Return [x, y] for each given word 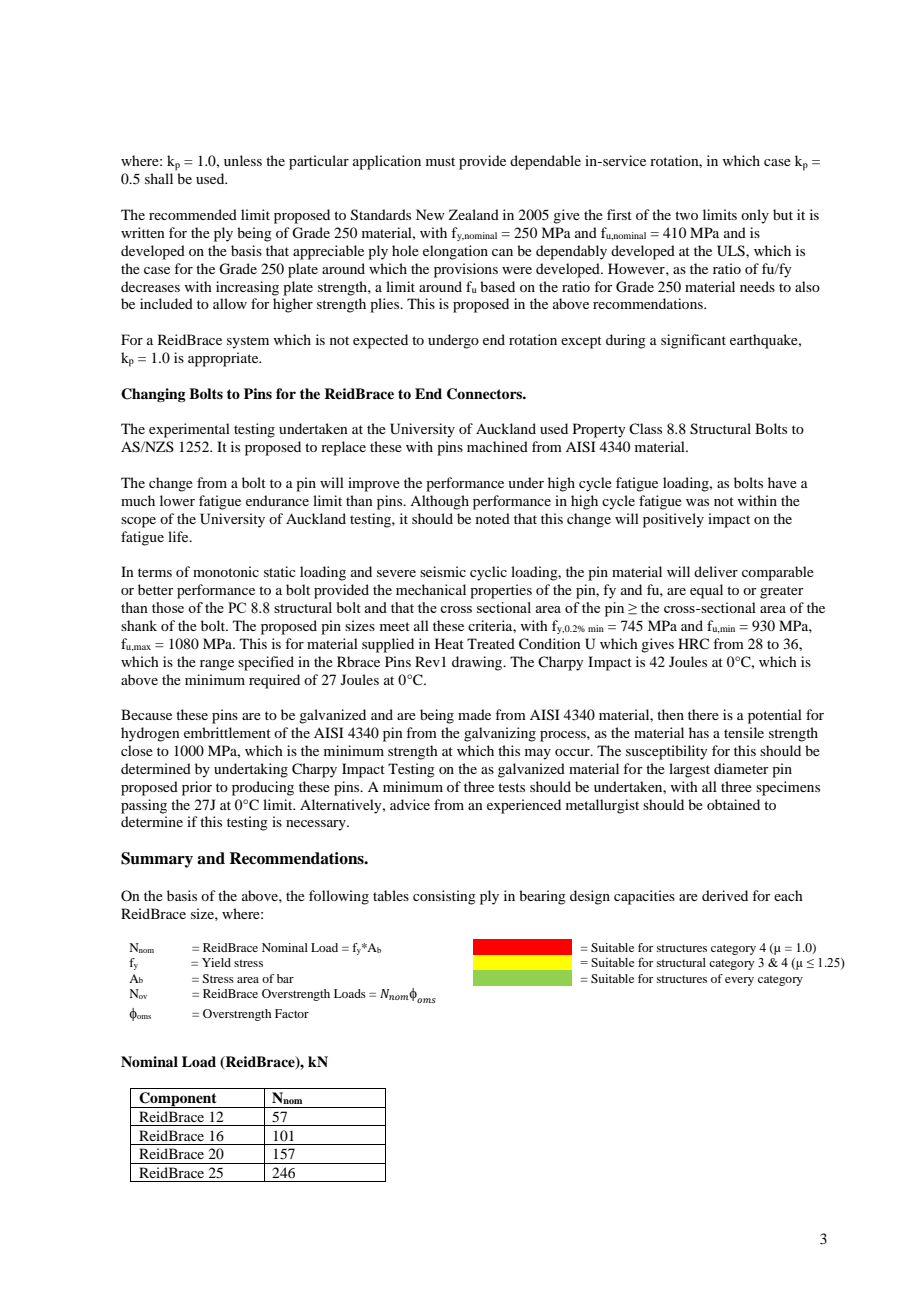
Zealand [474, 214]
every [739, 981]
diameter [741, 768]
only [755, 216]
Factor [292, 1013]
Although [439, 502]
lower [177, 500]
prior [197, 788]
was [697, 502]
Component [178, 1100]
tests [511, 787]
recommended [193, 214]
